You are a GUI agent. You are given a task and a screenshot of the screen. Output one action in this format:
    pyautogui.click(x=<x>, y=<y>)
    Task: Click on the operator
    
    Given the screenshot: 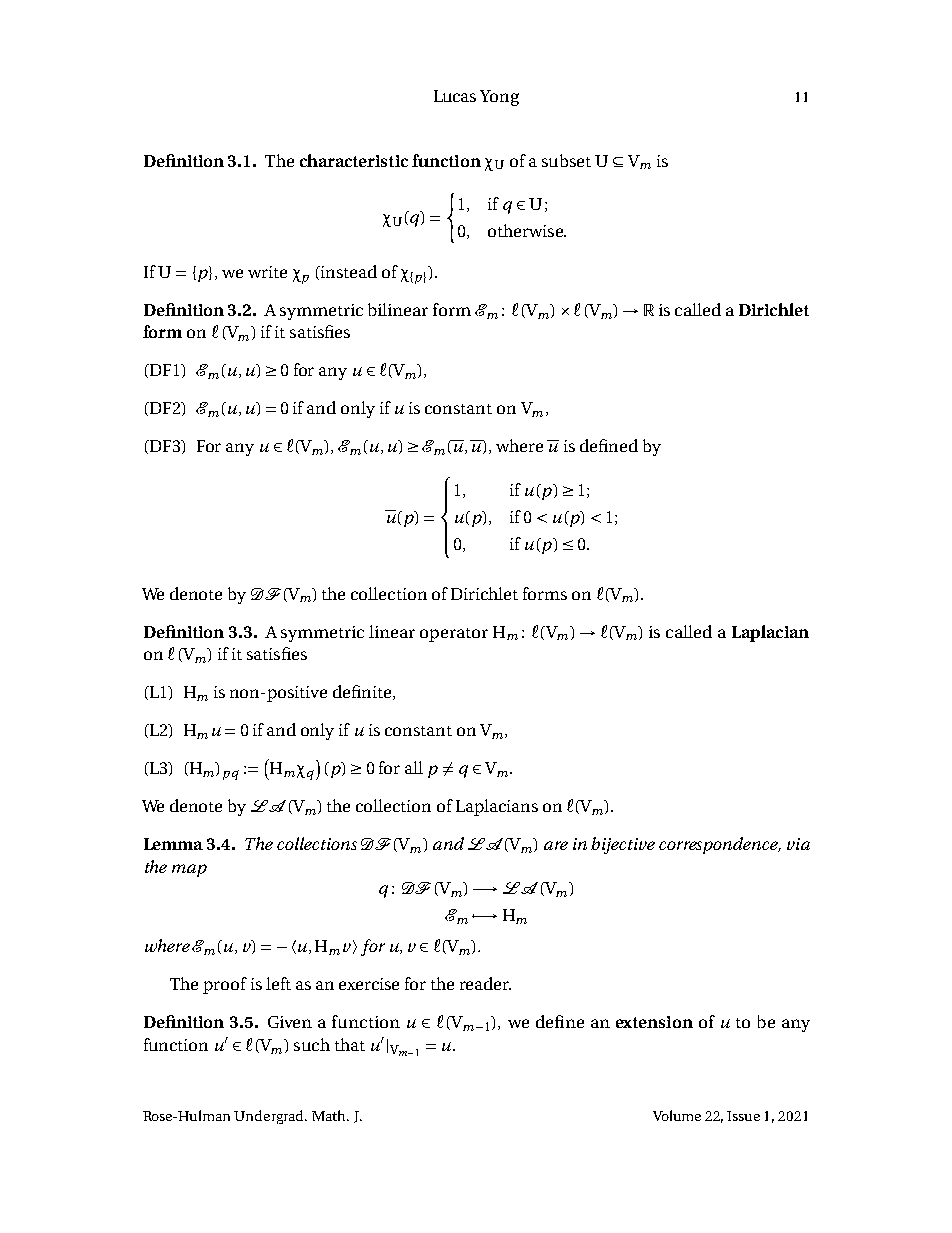 What is the action you would take?
    pyautogui.click(x=454, y=635)
